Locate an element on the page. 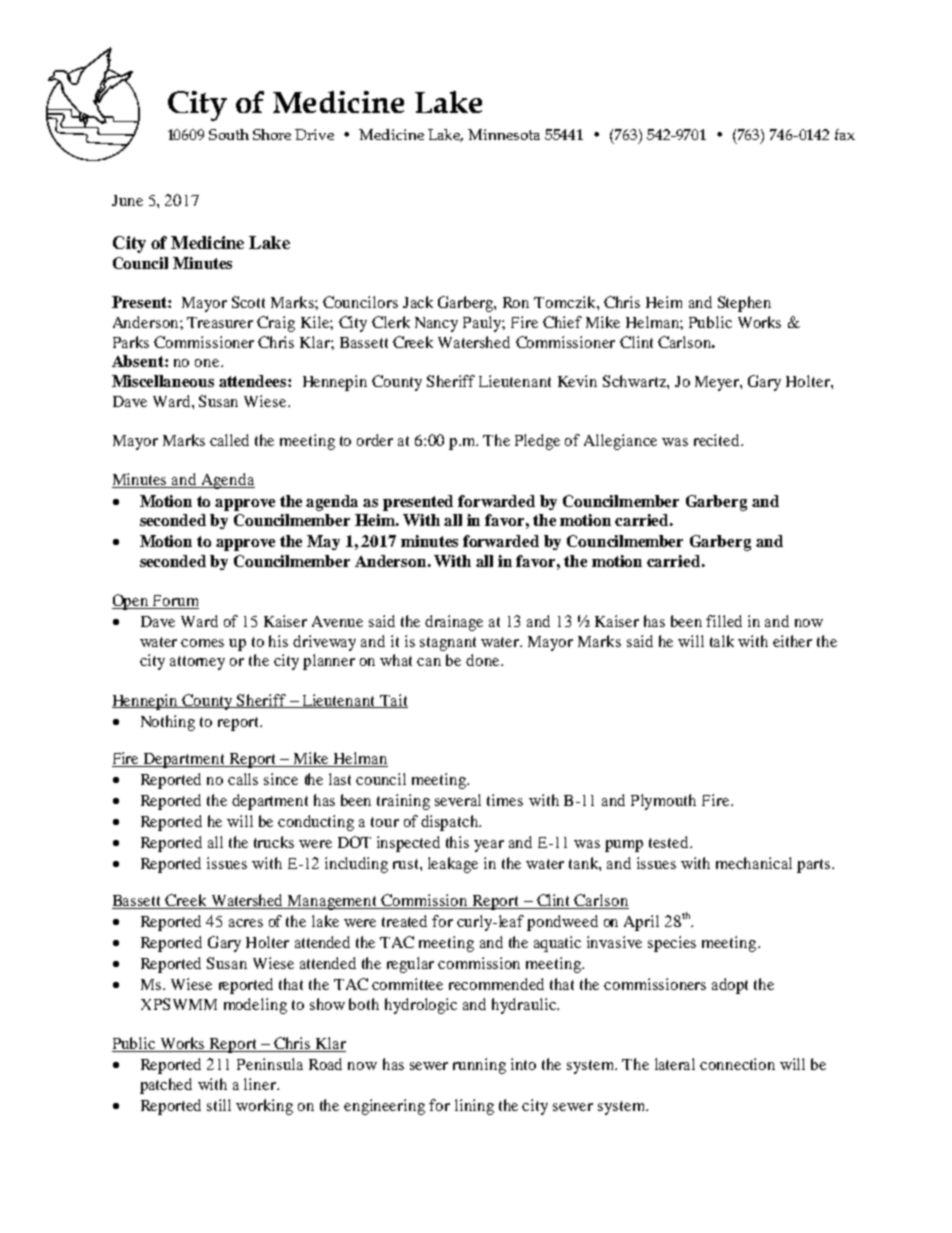  called is located at coordinates (229, 440).
